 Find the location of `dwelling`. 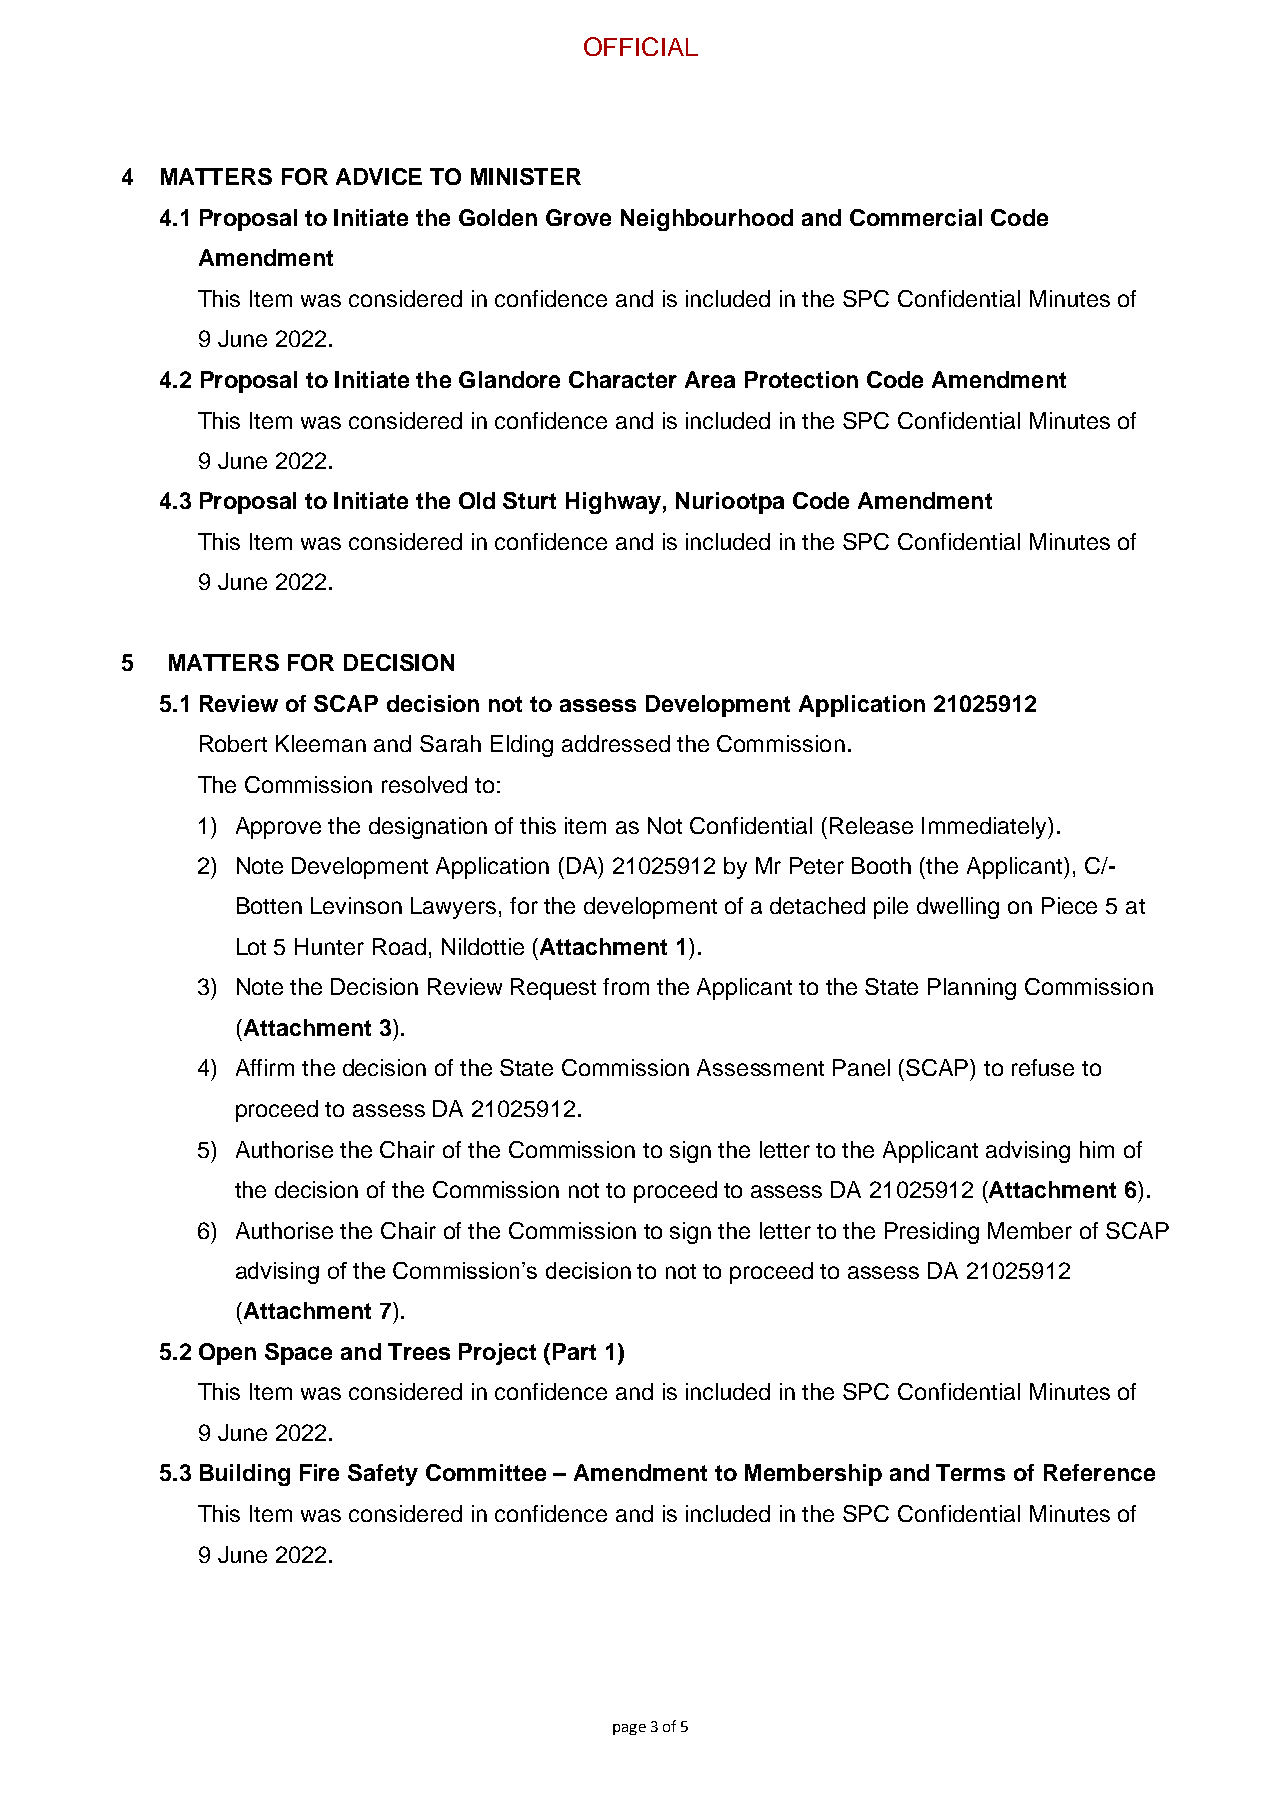

dwelling is located at coordinates (958, 908).
